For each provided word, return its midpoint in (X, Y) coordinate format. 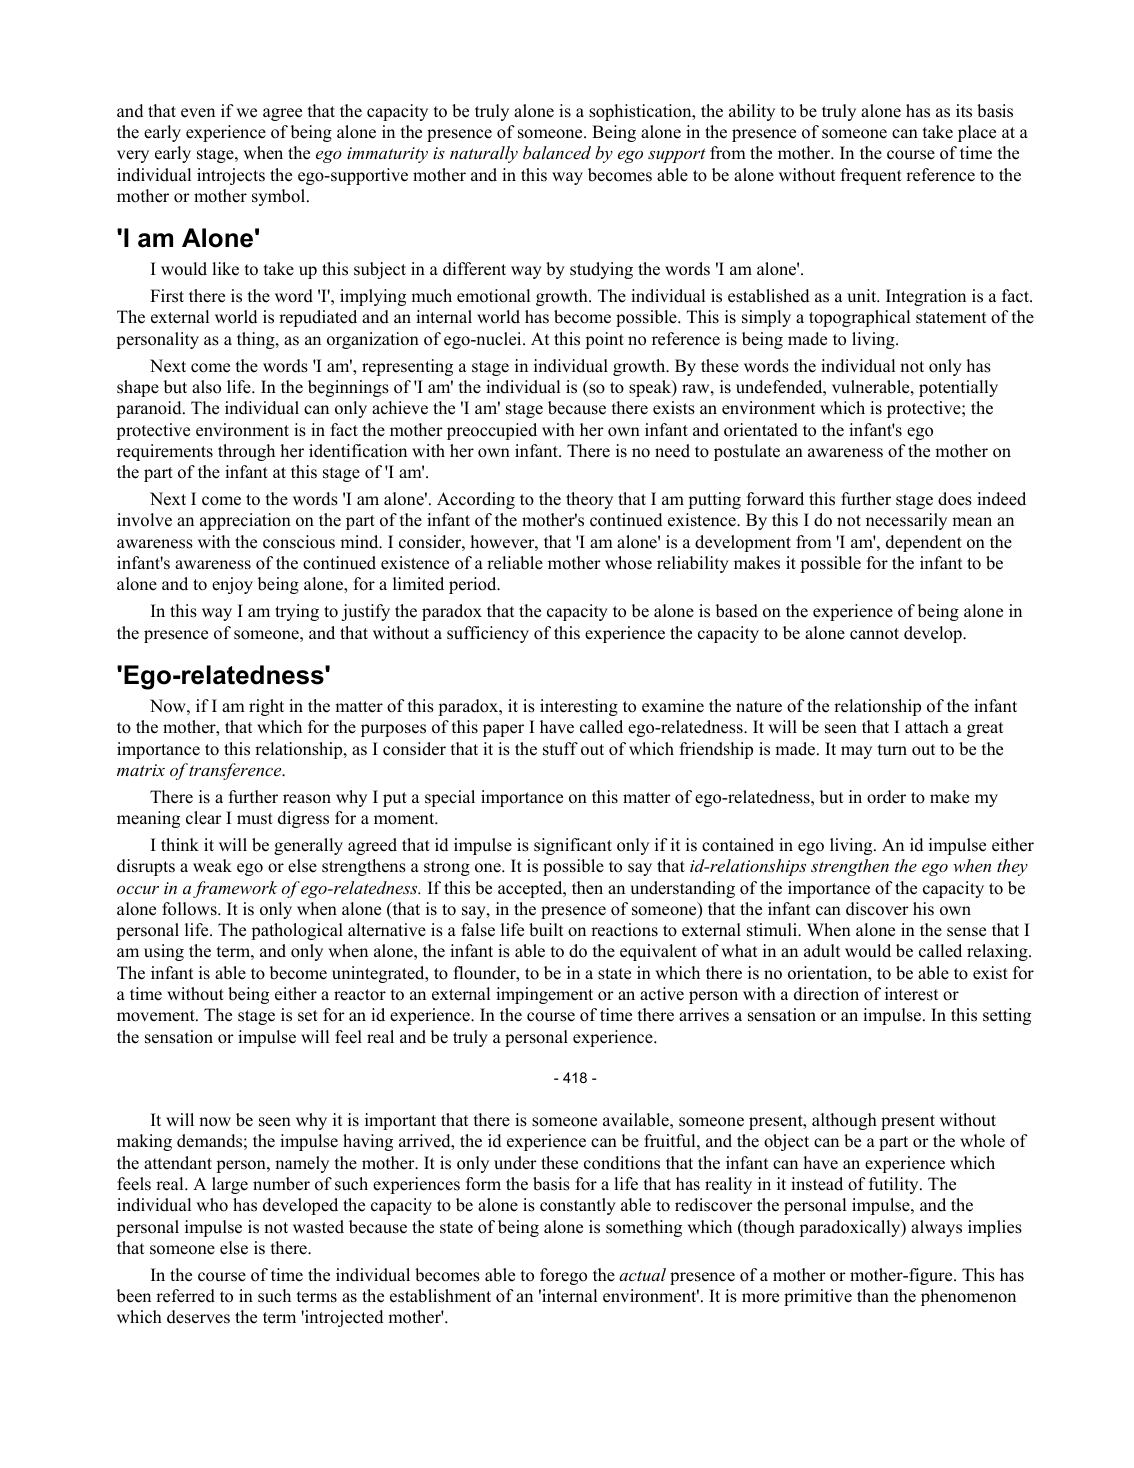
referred (185, 1296)
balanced (557, 152)
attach (927, 727)
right (266, 707)
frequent (871, 176)
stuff (560, 749)
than (873, 1295)
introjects (231, 176)
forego (563, 1276)
